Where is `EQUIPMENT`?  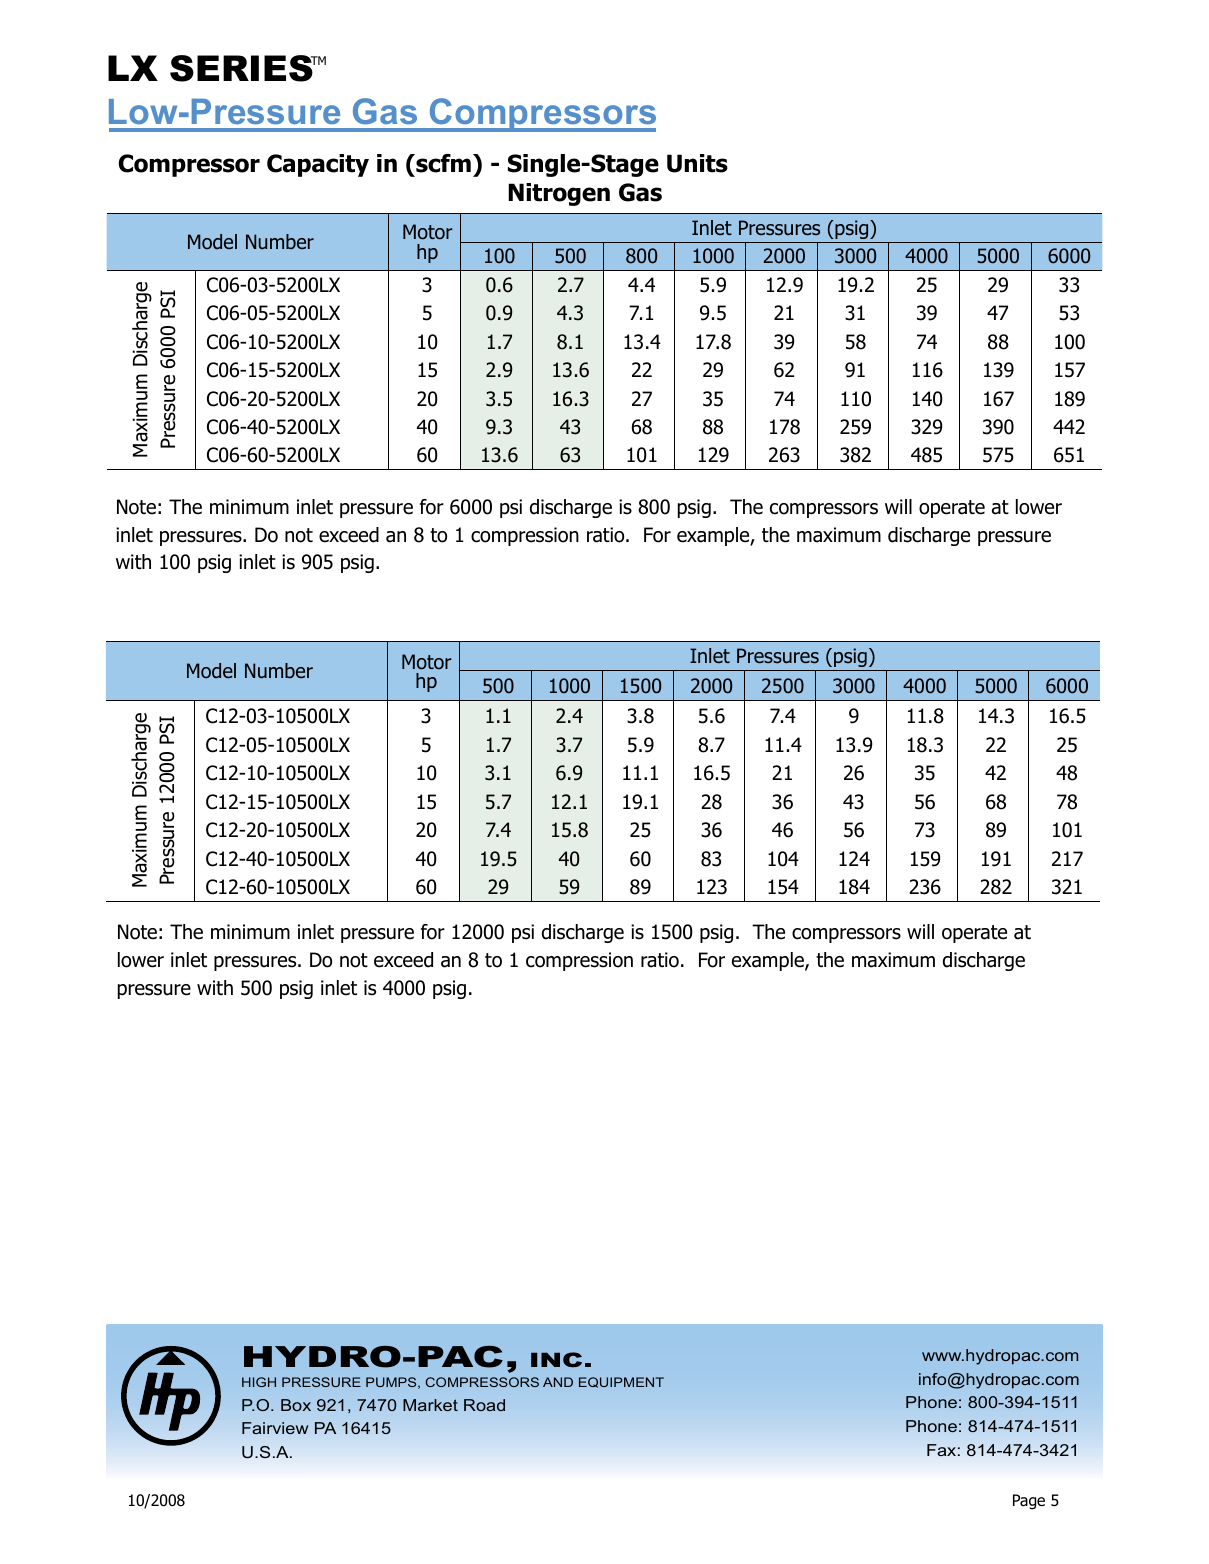 EQUIPMENT is located at coordinates (621, 1382).
